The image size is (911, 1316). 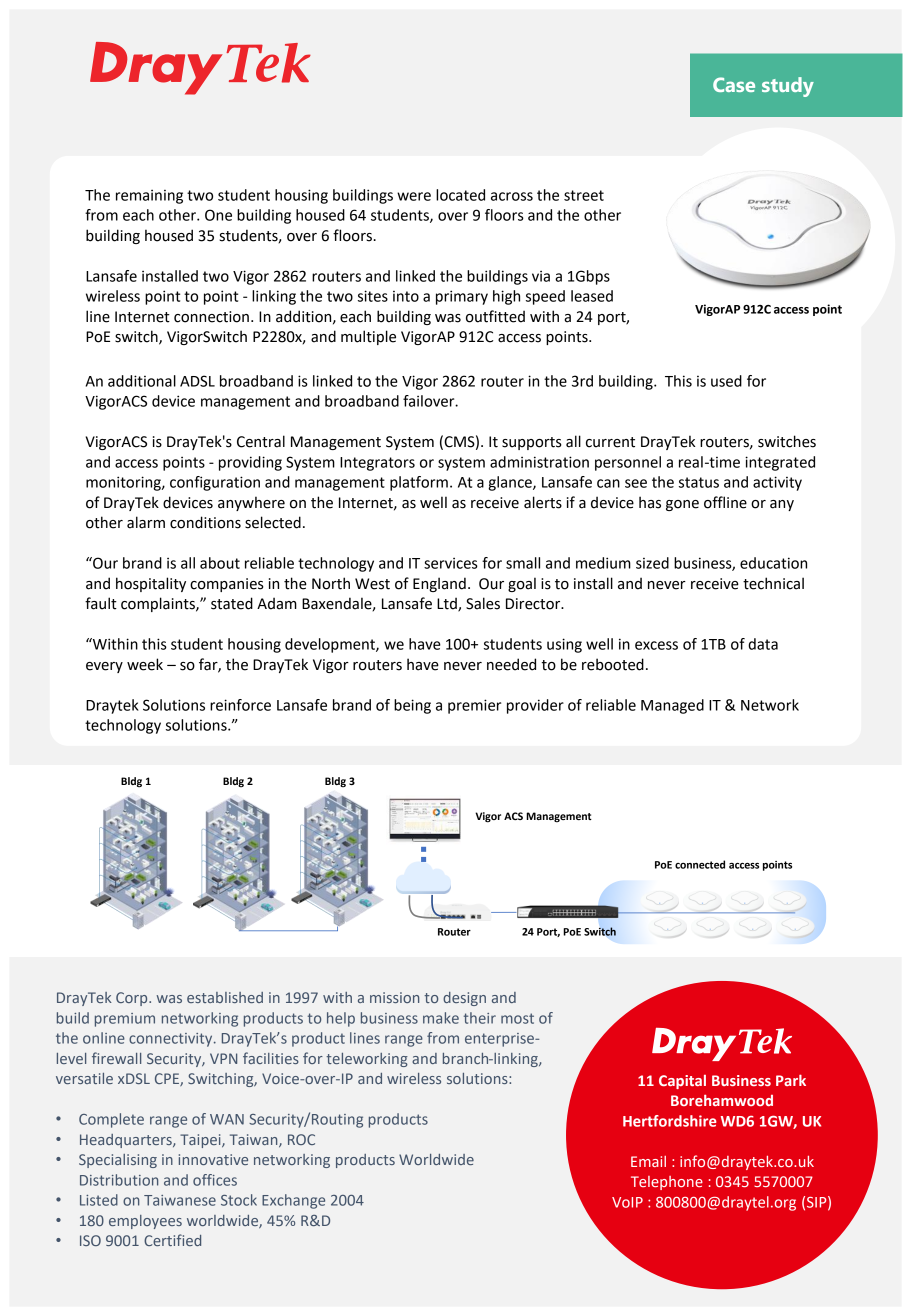 What do you see at coordinates (419, 483) in the screenshot?
I see `platform` at bounding box center [419, 483].
